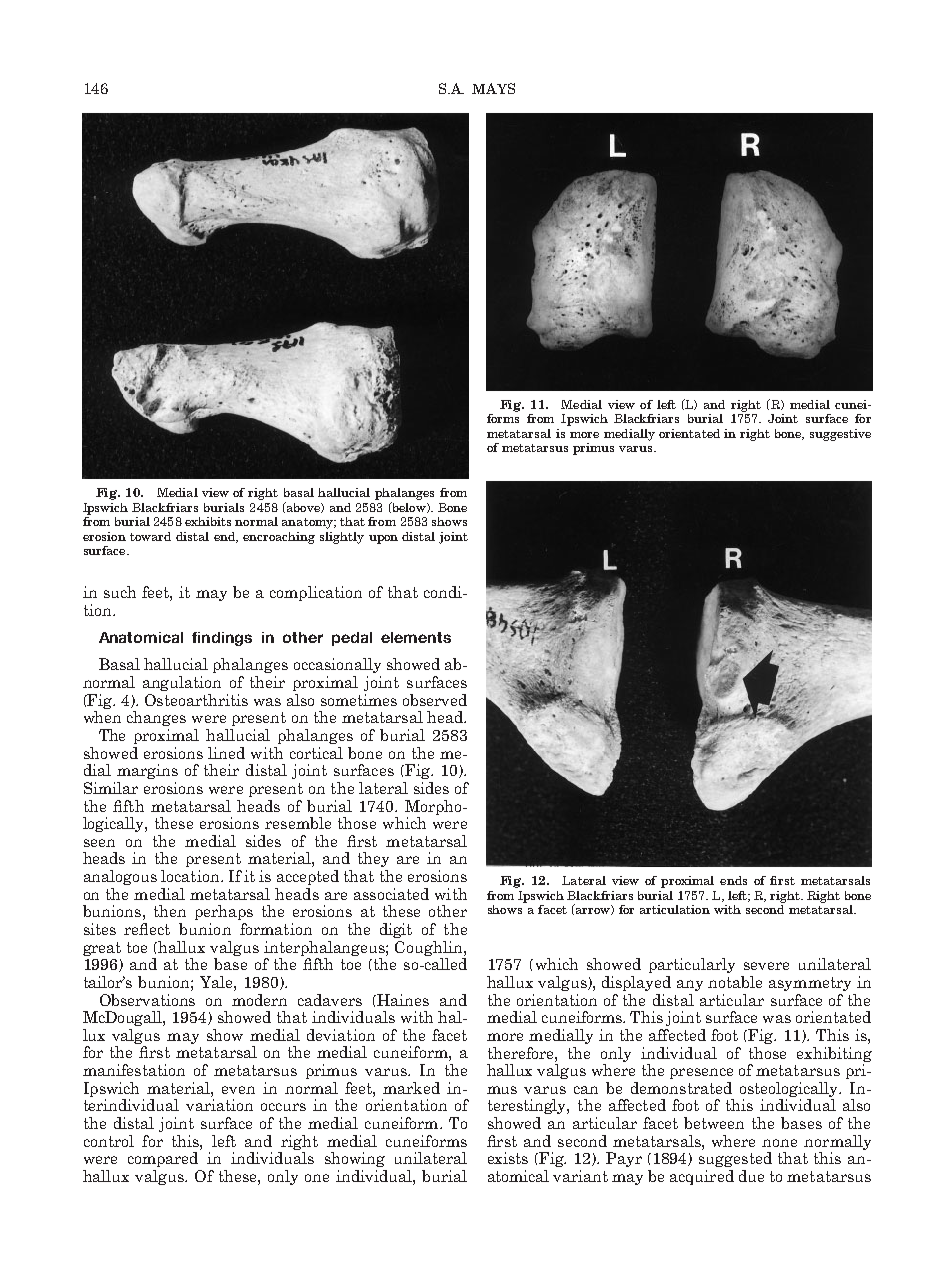  I want to click on MAYS, so click(493, 88).
